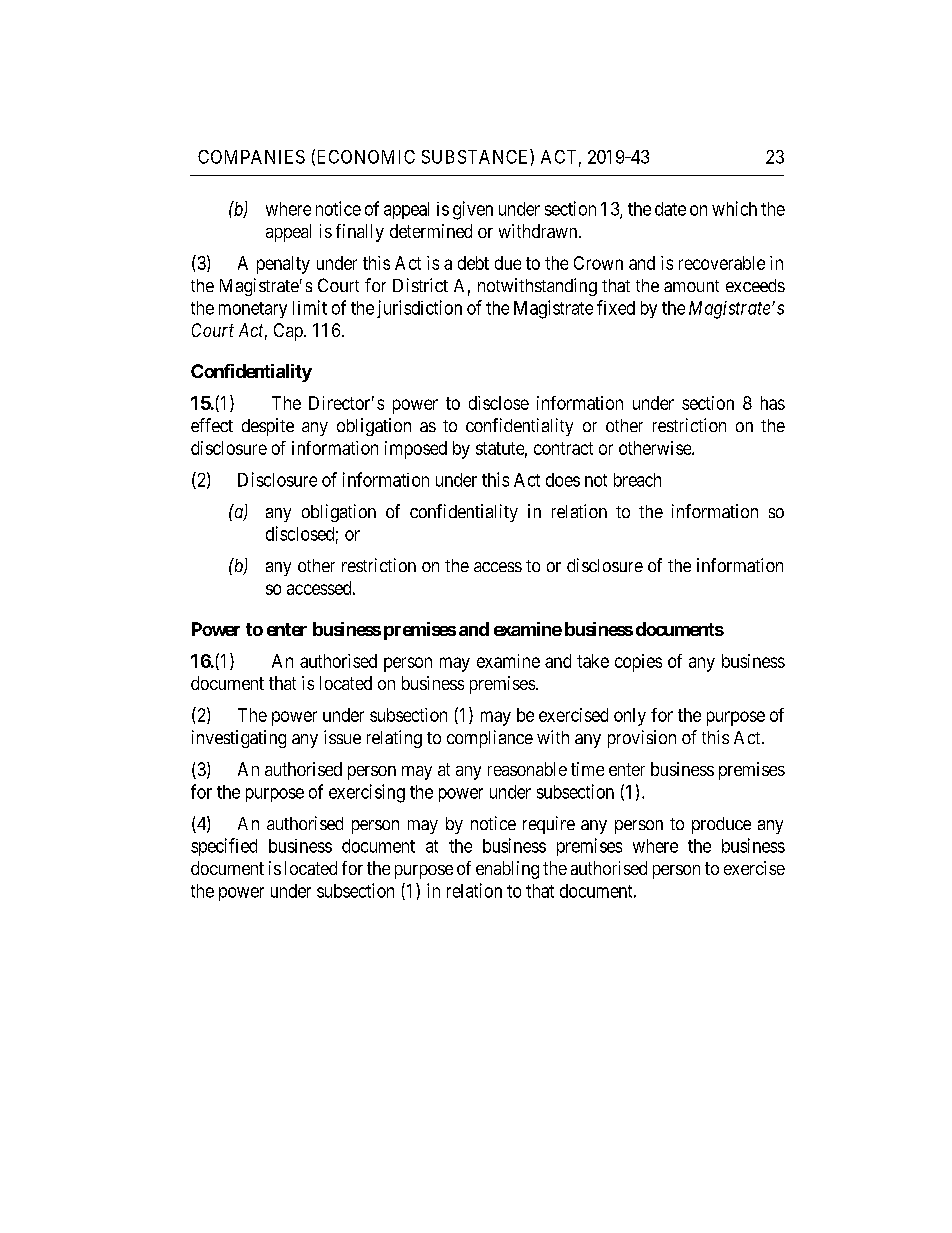 Image resolution: width=952 pixels, height=1233 pixels. I want to click on does, so click(563, 480).
